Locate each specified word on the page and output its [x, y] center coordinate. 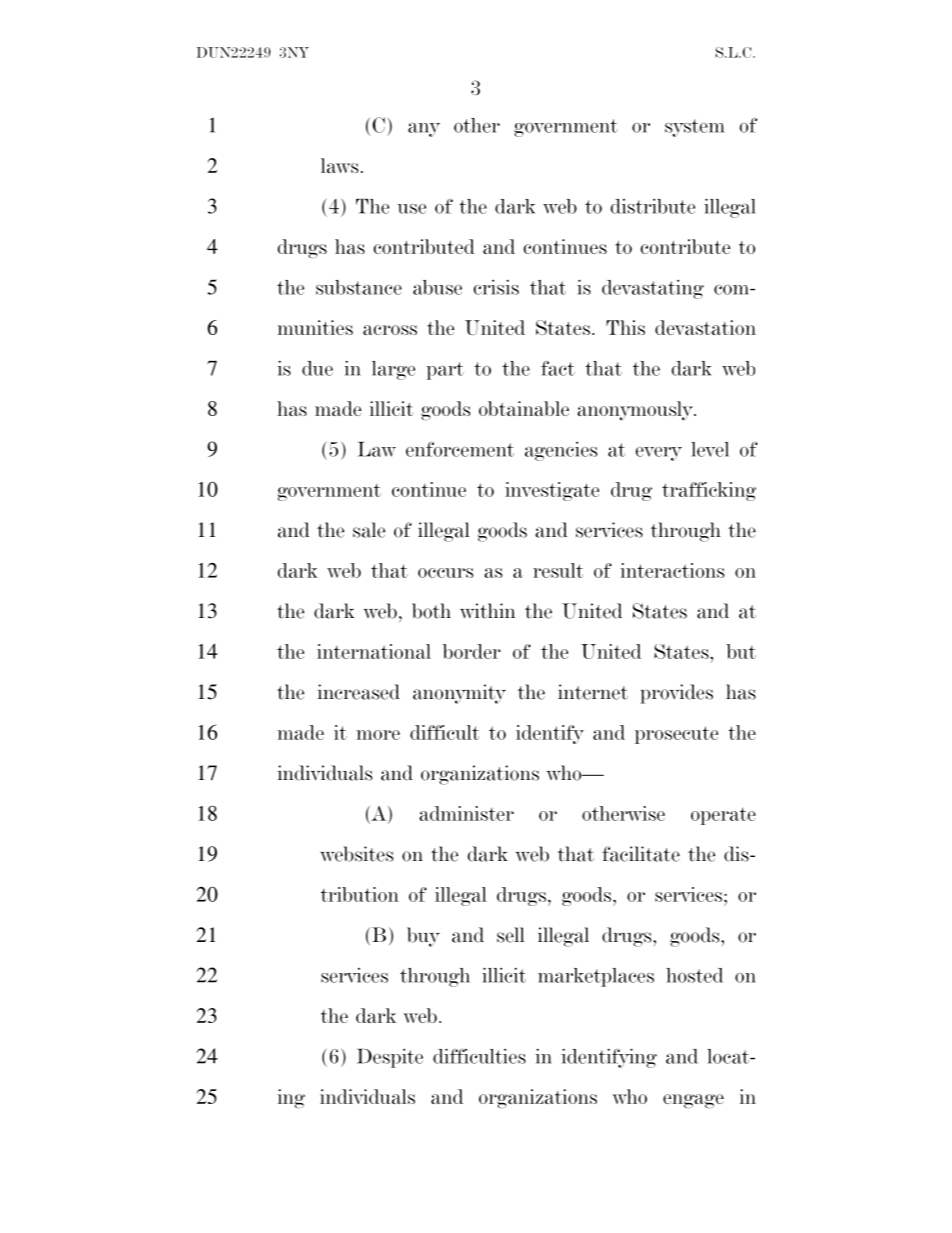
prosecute [676, 735]
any [424, 129]
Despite [390, 1058]
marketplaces [596, 977]
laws [340, 165]
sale [369, 530]
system [695, 128]
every [659, 454]
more [378, 735]
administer [466, 813]
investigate [552, 491]
